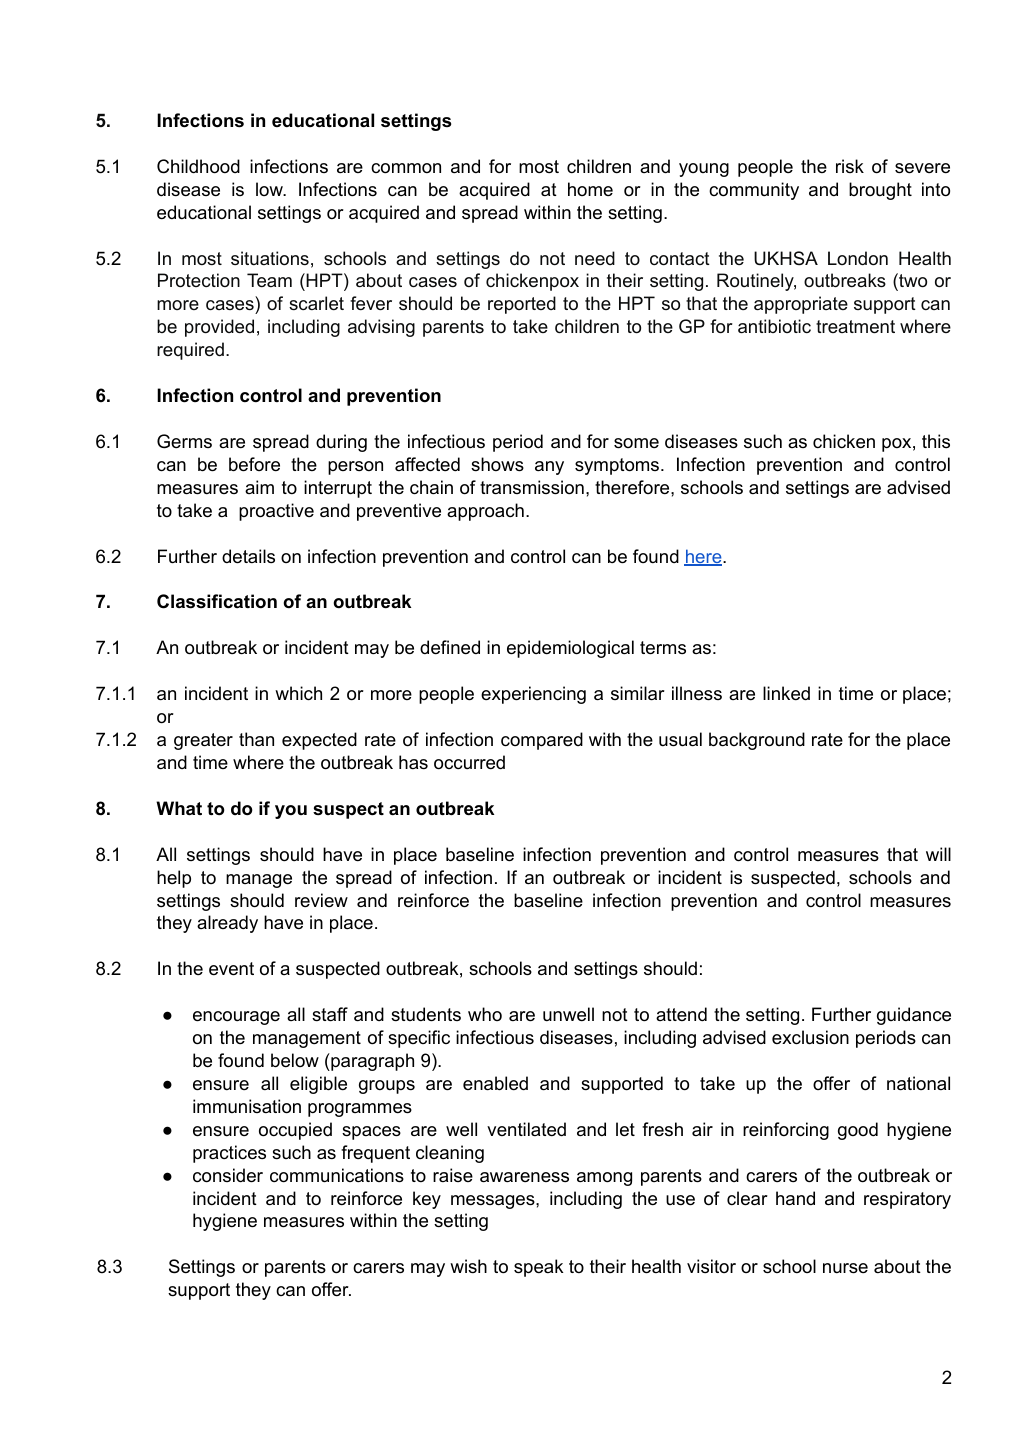 The height and width of the document is (1430, 1012). Describe the element at coordinates (542, 741) in the document. I see `compared` at that location.
